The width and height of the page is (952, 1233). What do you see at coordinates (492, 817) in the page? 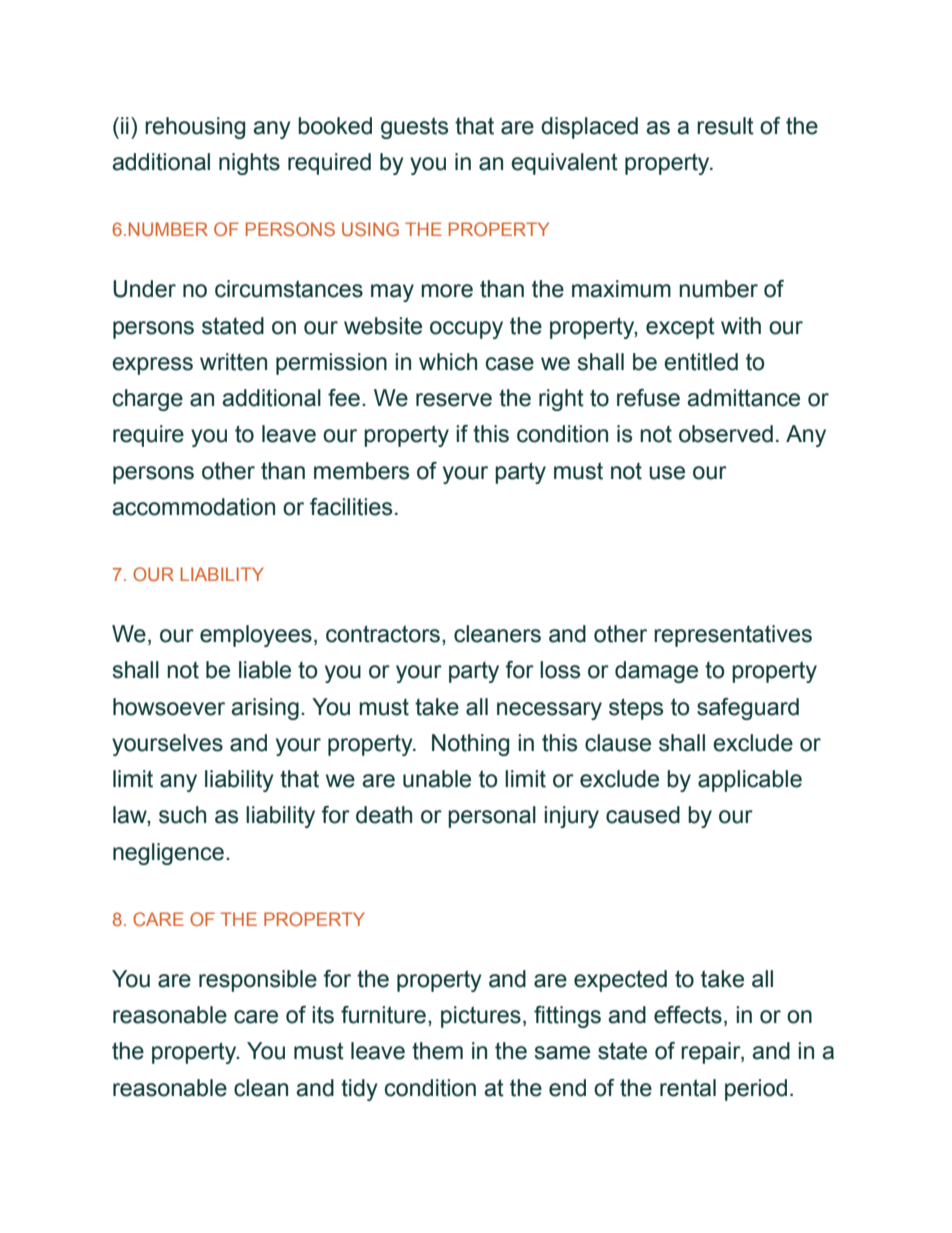
I see `personal` at bounding box center [492, 817].
